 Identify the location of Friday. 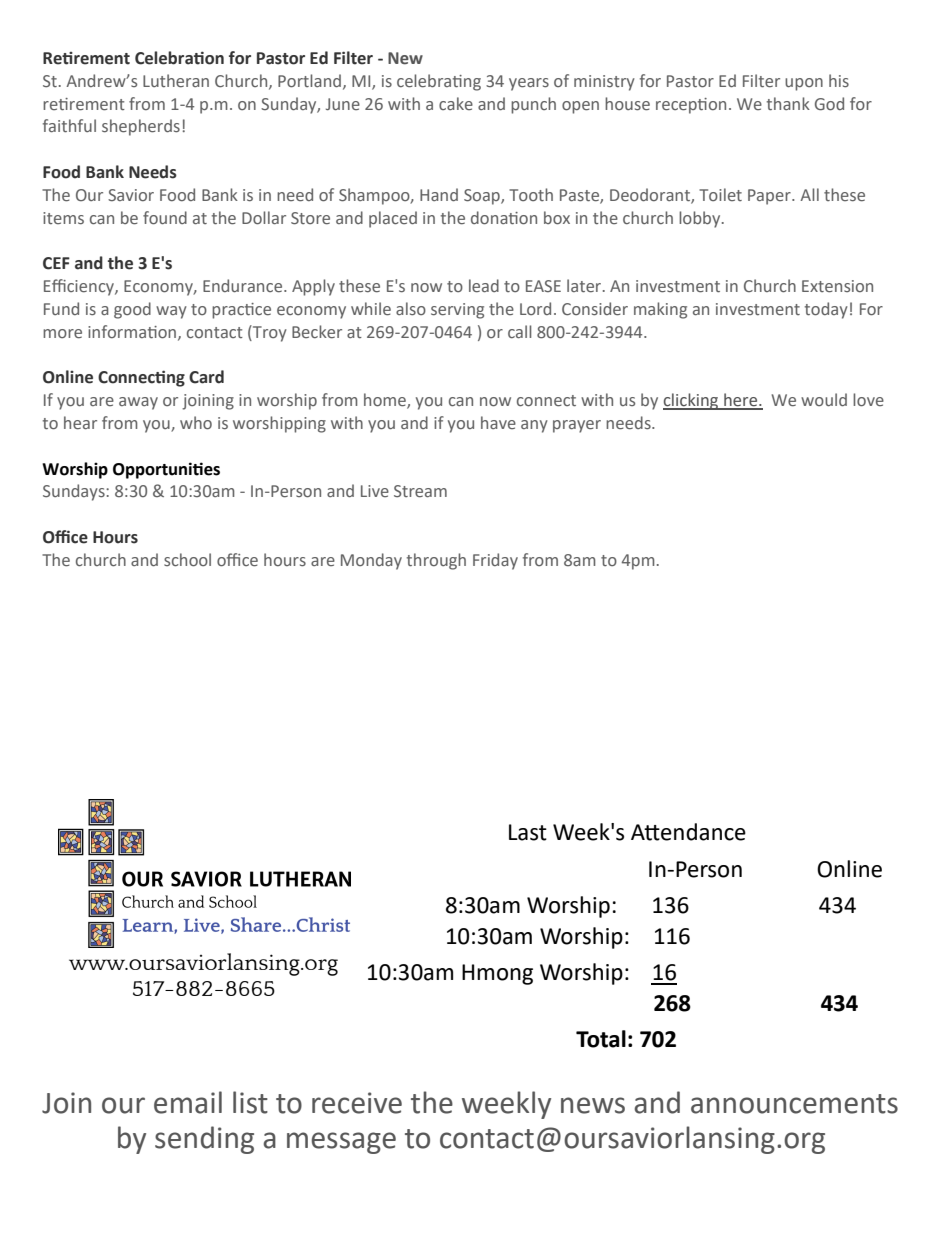
(495, 561).
